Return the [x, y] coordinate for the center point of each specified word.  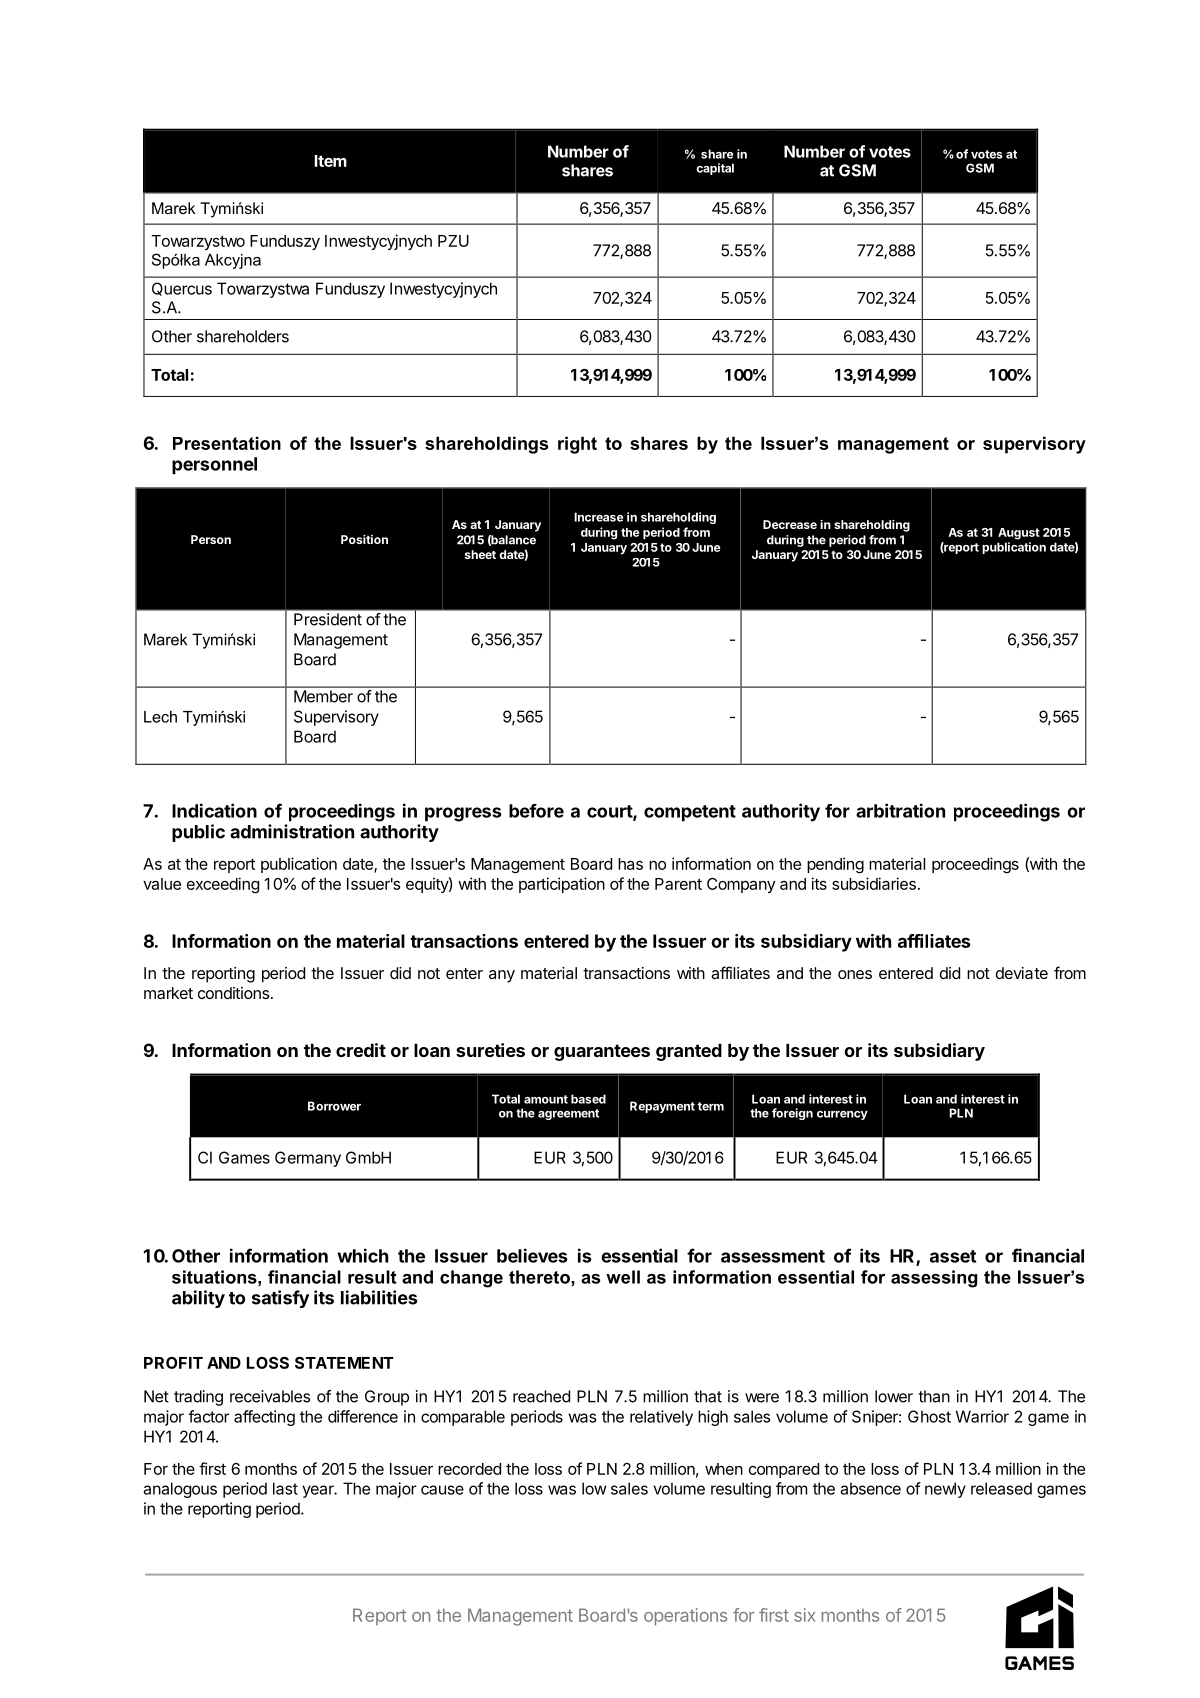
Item [331, 161]
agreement [568, 1114]
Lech [160, 717]
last [285, 1488]
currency [842, 1115]
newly [945, 1490]
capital [715, 169]
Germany [308, 1159]
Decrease [790, 524]
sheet [480, 554]
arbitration [900, 810]
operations [685, 1617]
